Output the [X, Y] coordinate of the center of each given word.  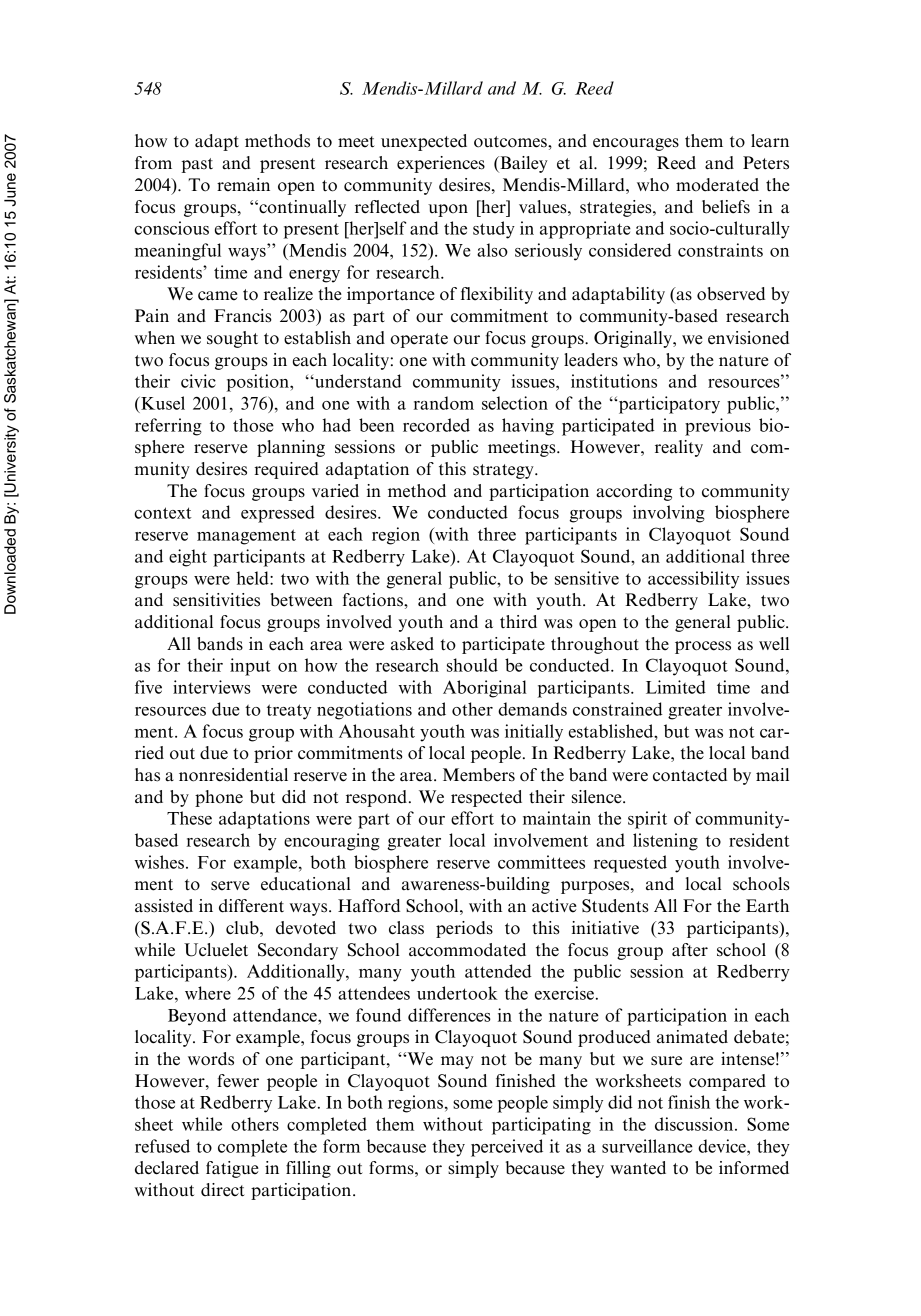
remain [243, 185]
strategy [504, 471]
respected [486, 798]
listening [665, 842]
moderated [717, 185]
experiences [441, 164]
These [189, 818]
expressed [278, 514]
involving [669, 514]
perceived [507, 1148]
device [723, 1146]
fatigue [232, 1169]
